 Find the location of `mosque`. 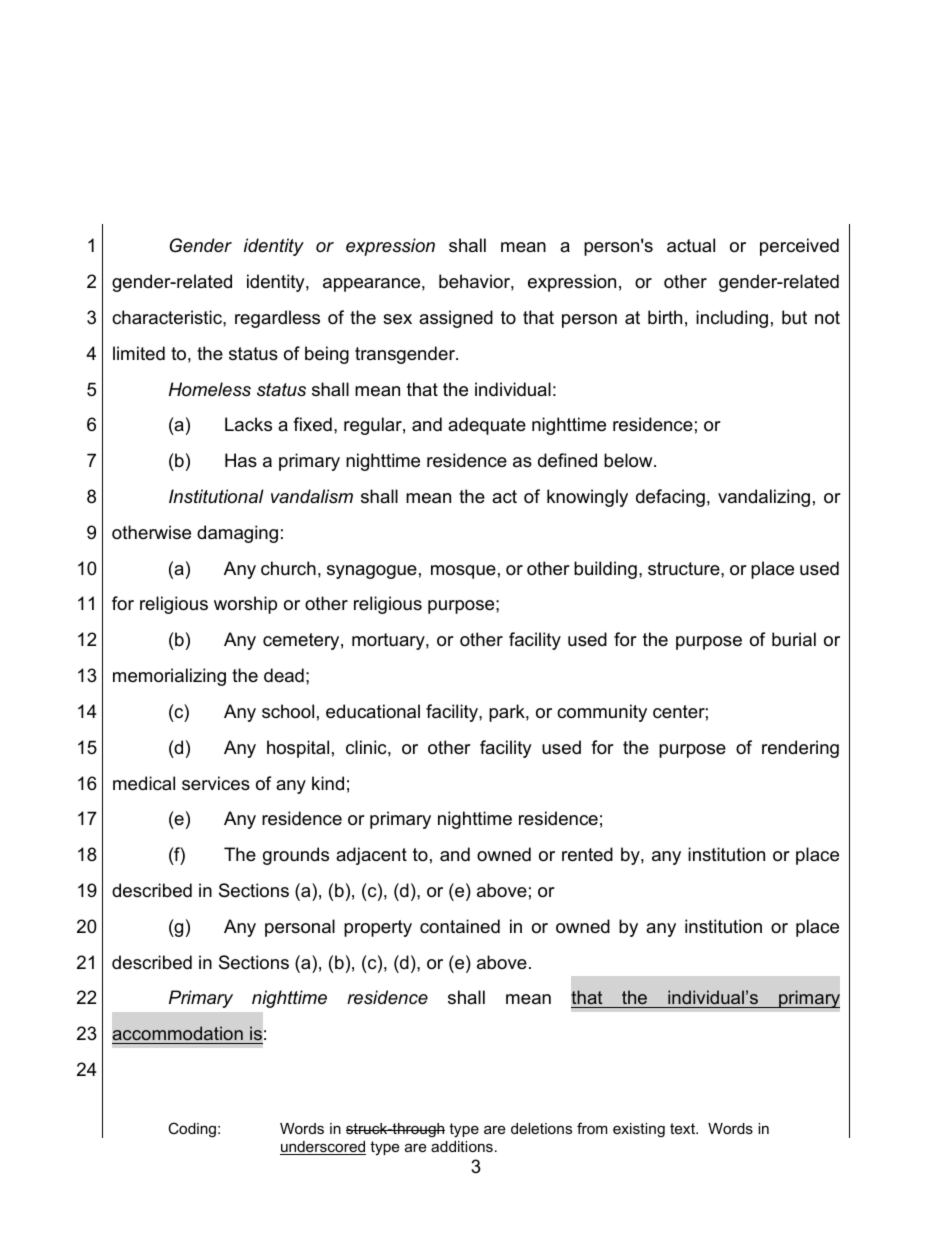

mosque is located at coordinates (463, 572).
